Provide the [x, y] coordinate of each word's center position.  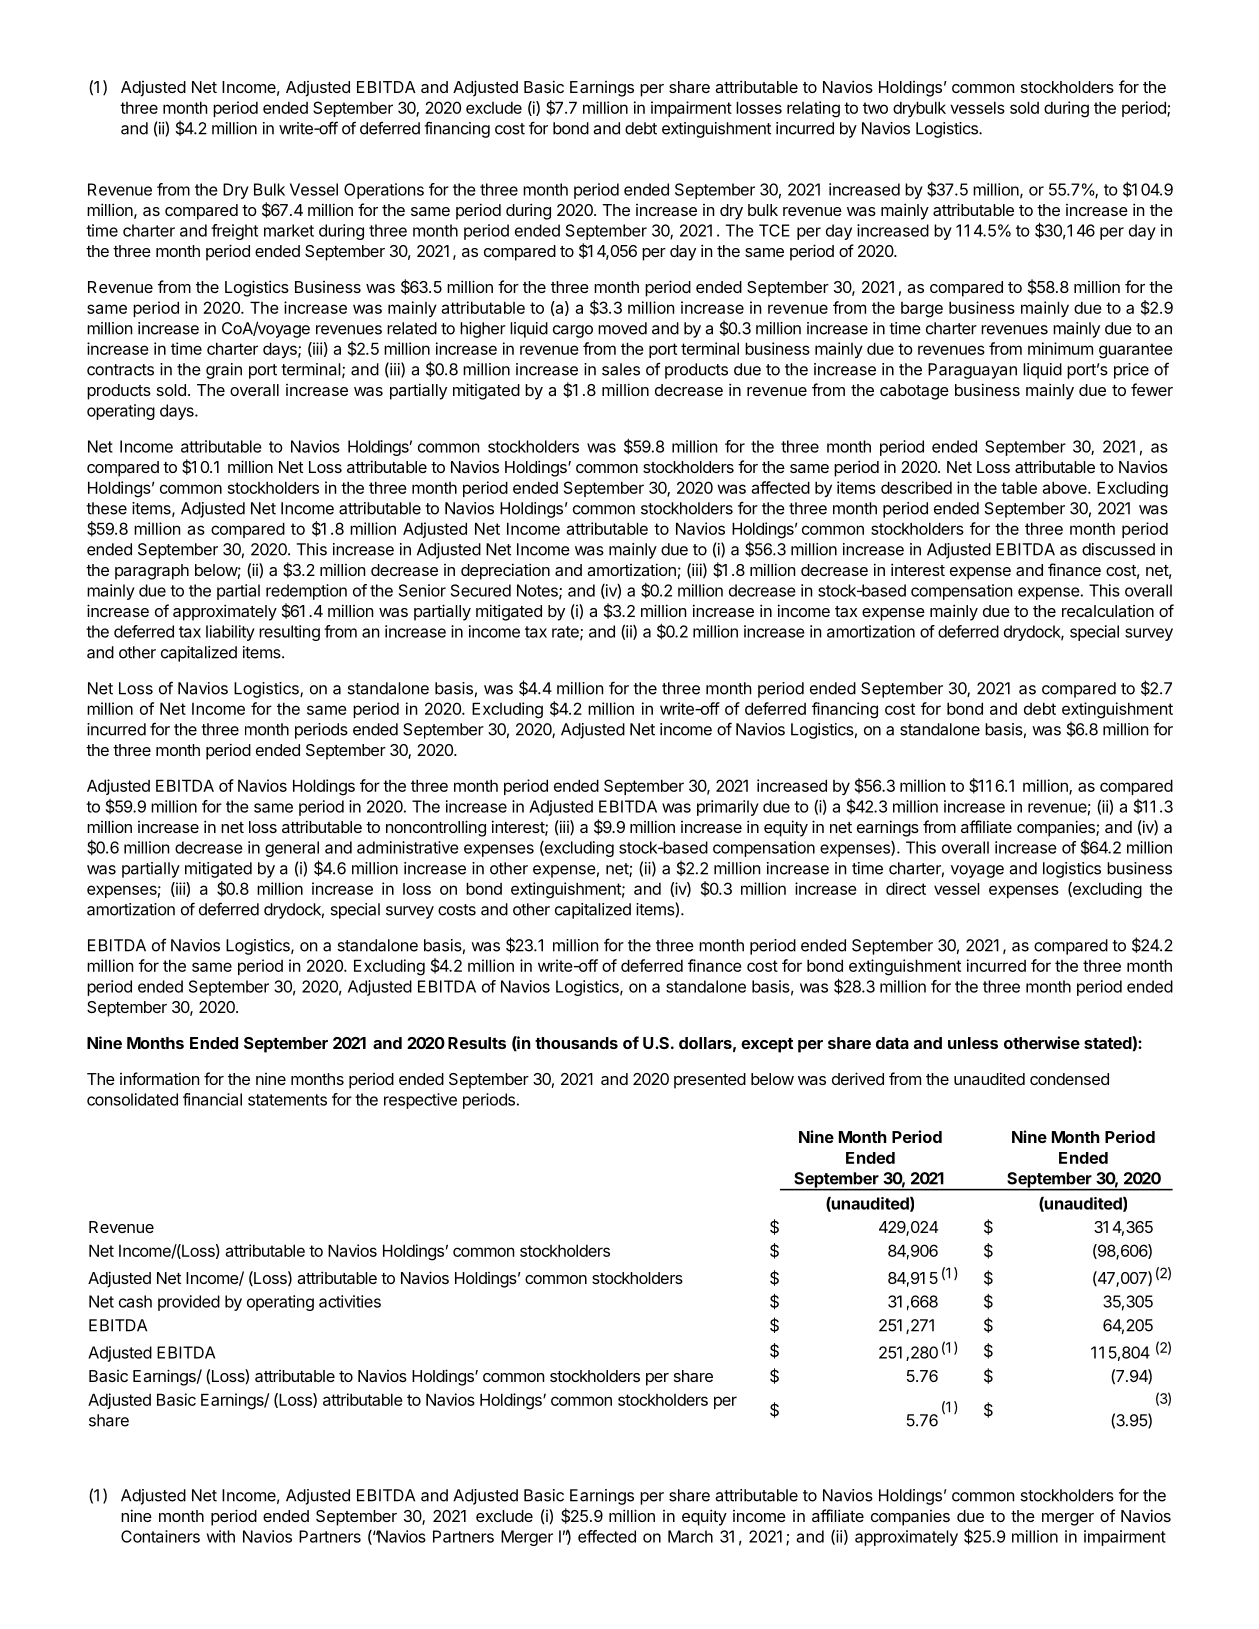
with [221, 1536]
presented [710, 1081]
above [1065, 487]
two [875, 108]
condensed [1069, 1079]
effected [607, 1536]
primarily [728, 808]
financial [212, 1099]
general [292, 849]
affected [780, 487]
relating [813, 109]
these [106, 508]
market [289, 230]
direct [906, 888]
